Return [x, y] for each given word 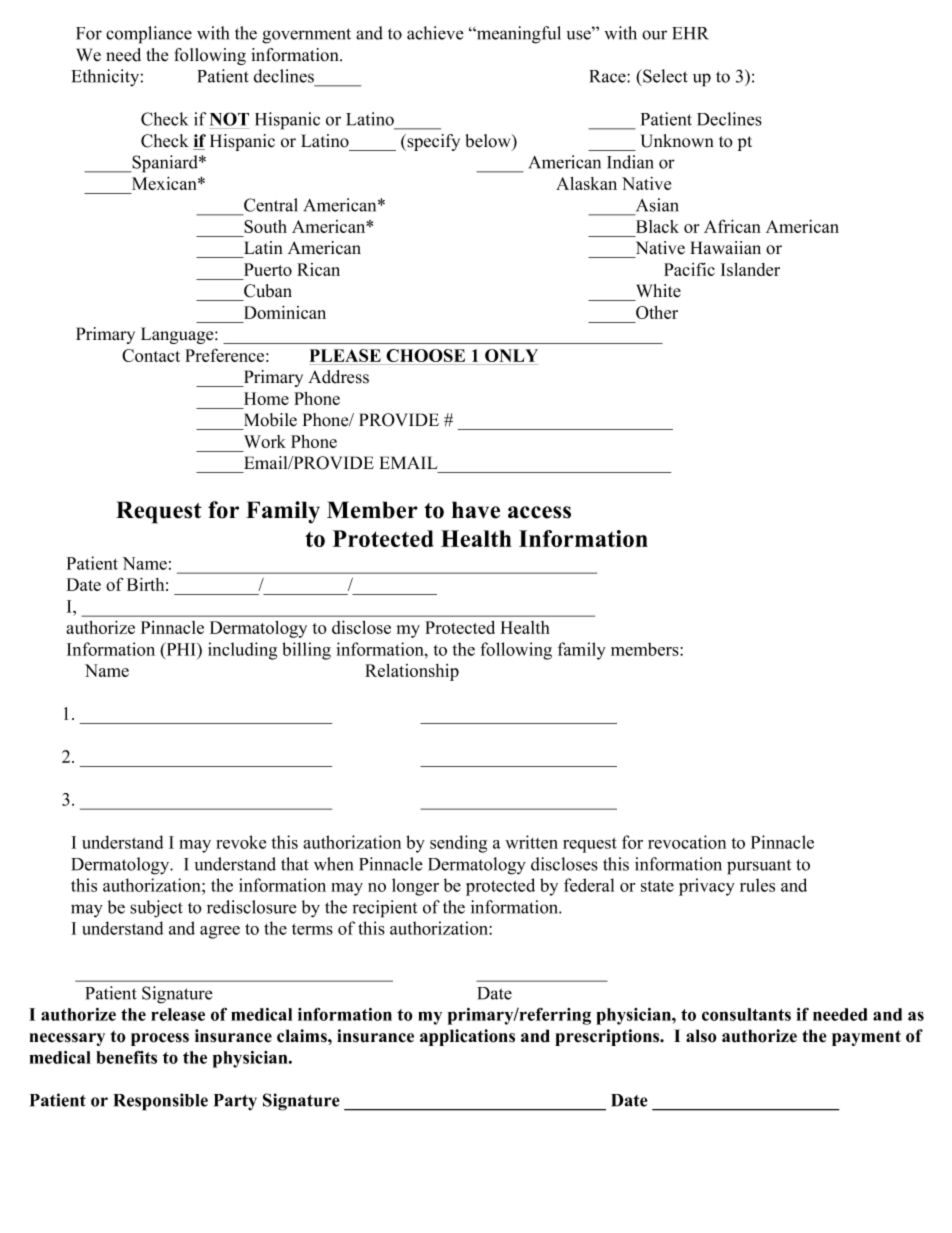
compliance [149, 35]
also [701, 1036]
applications [467, 1037]
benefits [126, 1057]
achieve [435, 33]
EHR [690, 33]
